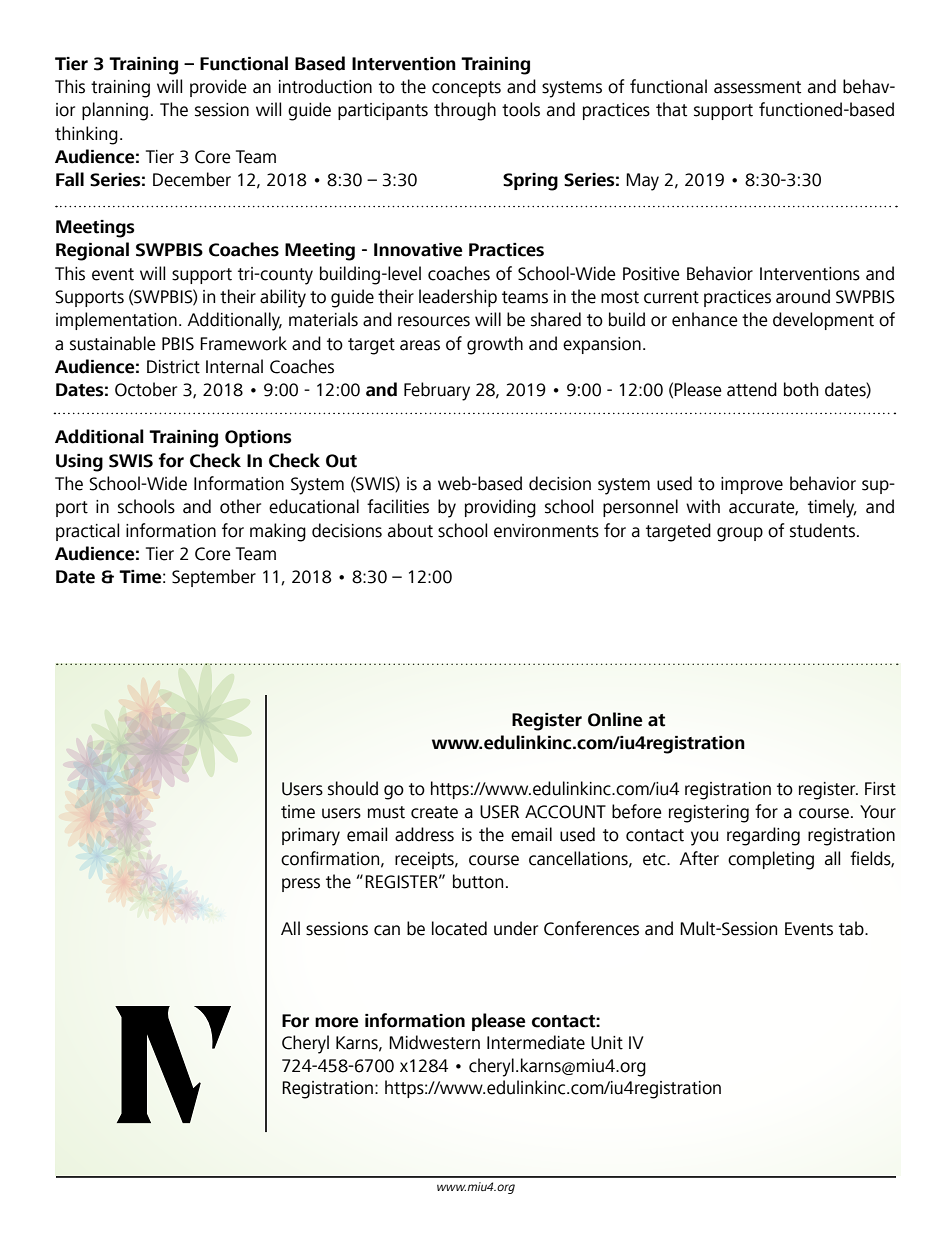 The width and height of the image is (952, 1233). I want to click on group, so click(740, 534).
